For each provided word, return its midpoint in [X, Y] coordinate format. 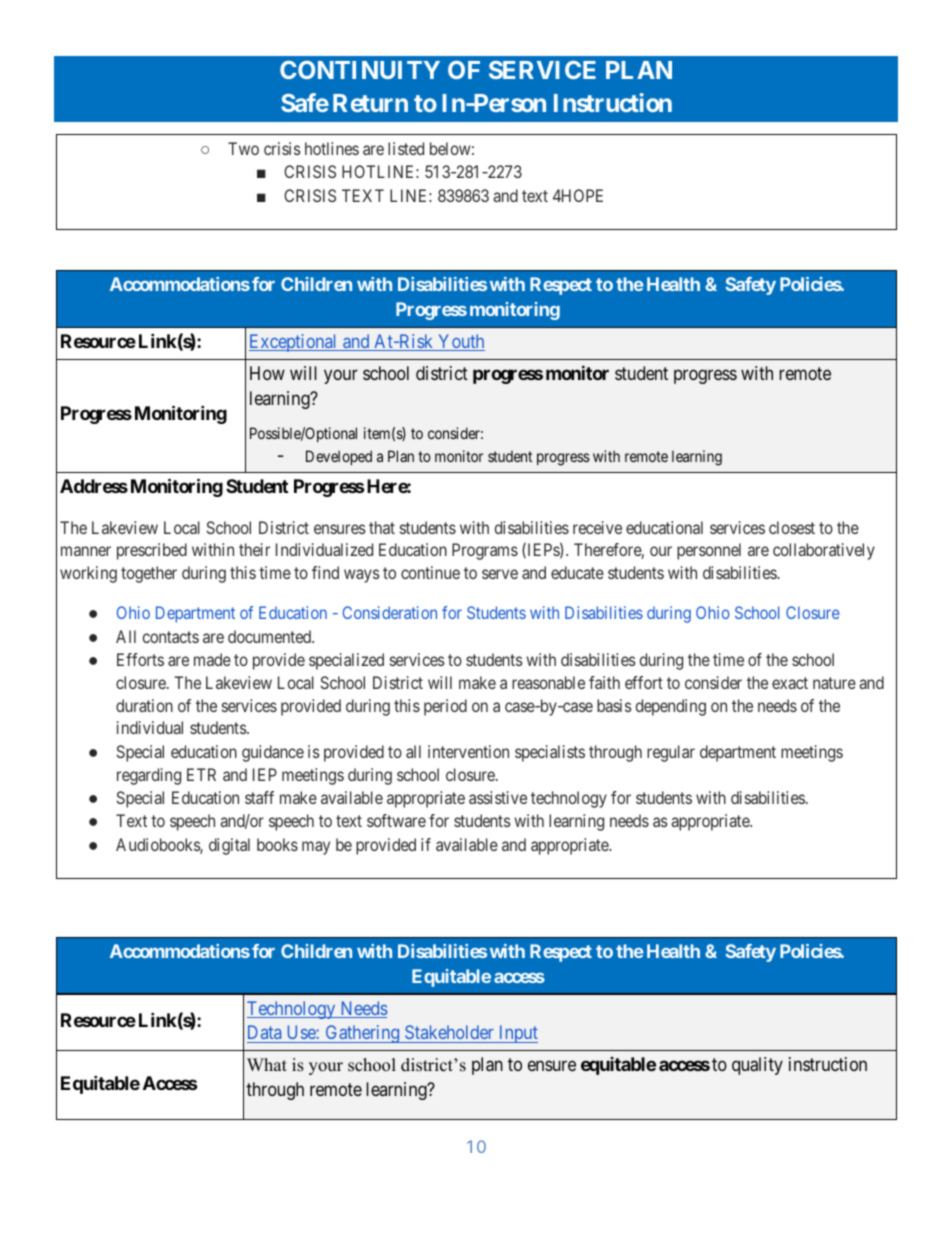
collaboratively [824, 551]
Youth [460, 342]
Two [243, 148]
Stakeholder [449, 1034]
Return [370, 103]
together [149, 574]
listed [406, 148]
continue [430, 572]
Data [264, 1032]
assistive [498, 797]
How [267, 373]
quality [757, 1066]
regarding [149, 776]
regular [671, 753]
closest [792, 527]
